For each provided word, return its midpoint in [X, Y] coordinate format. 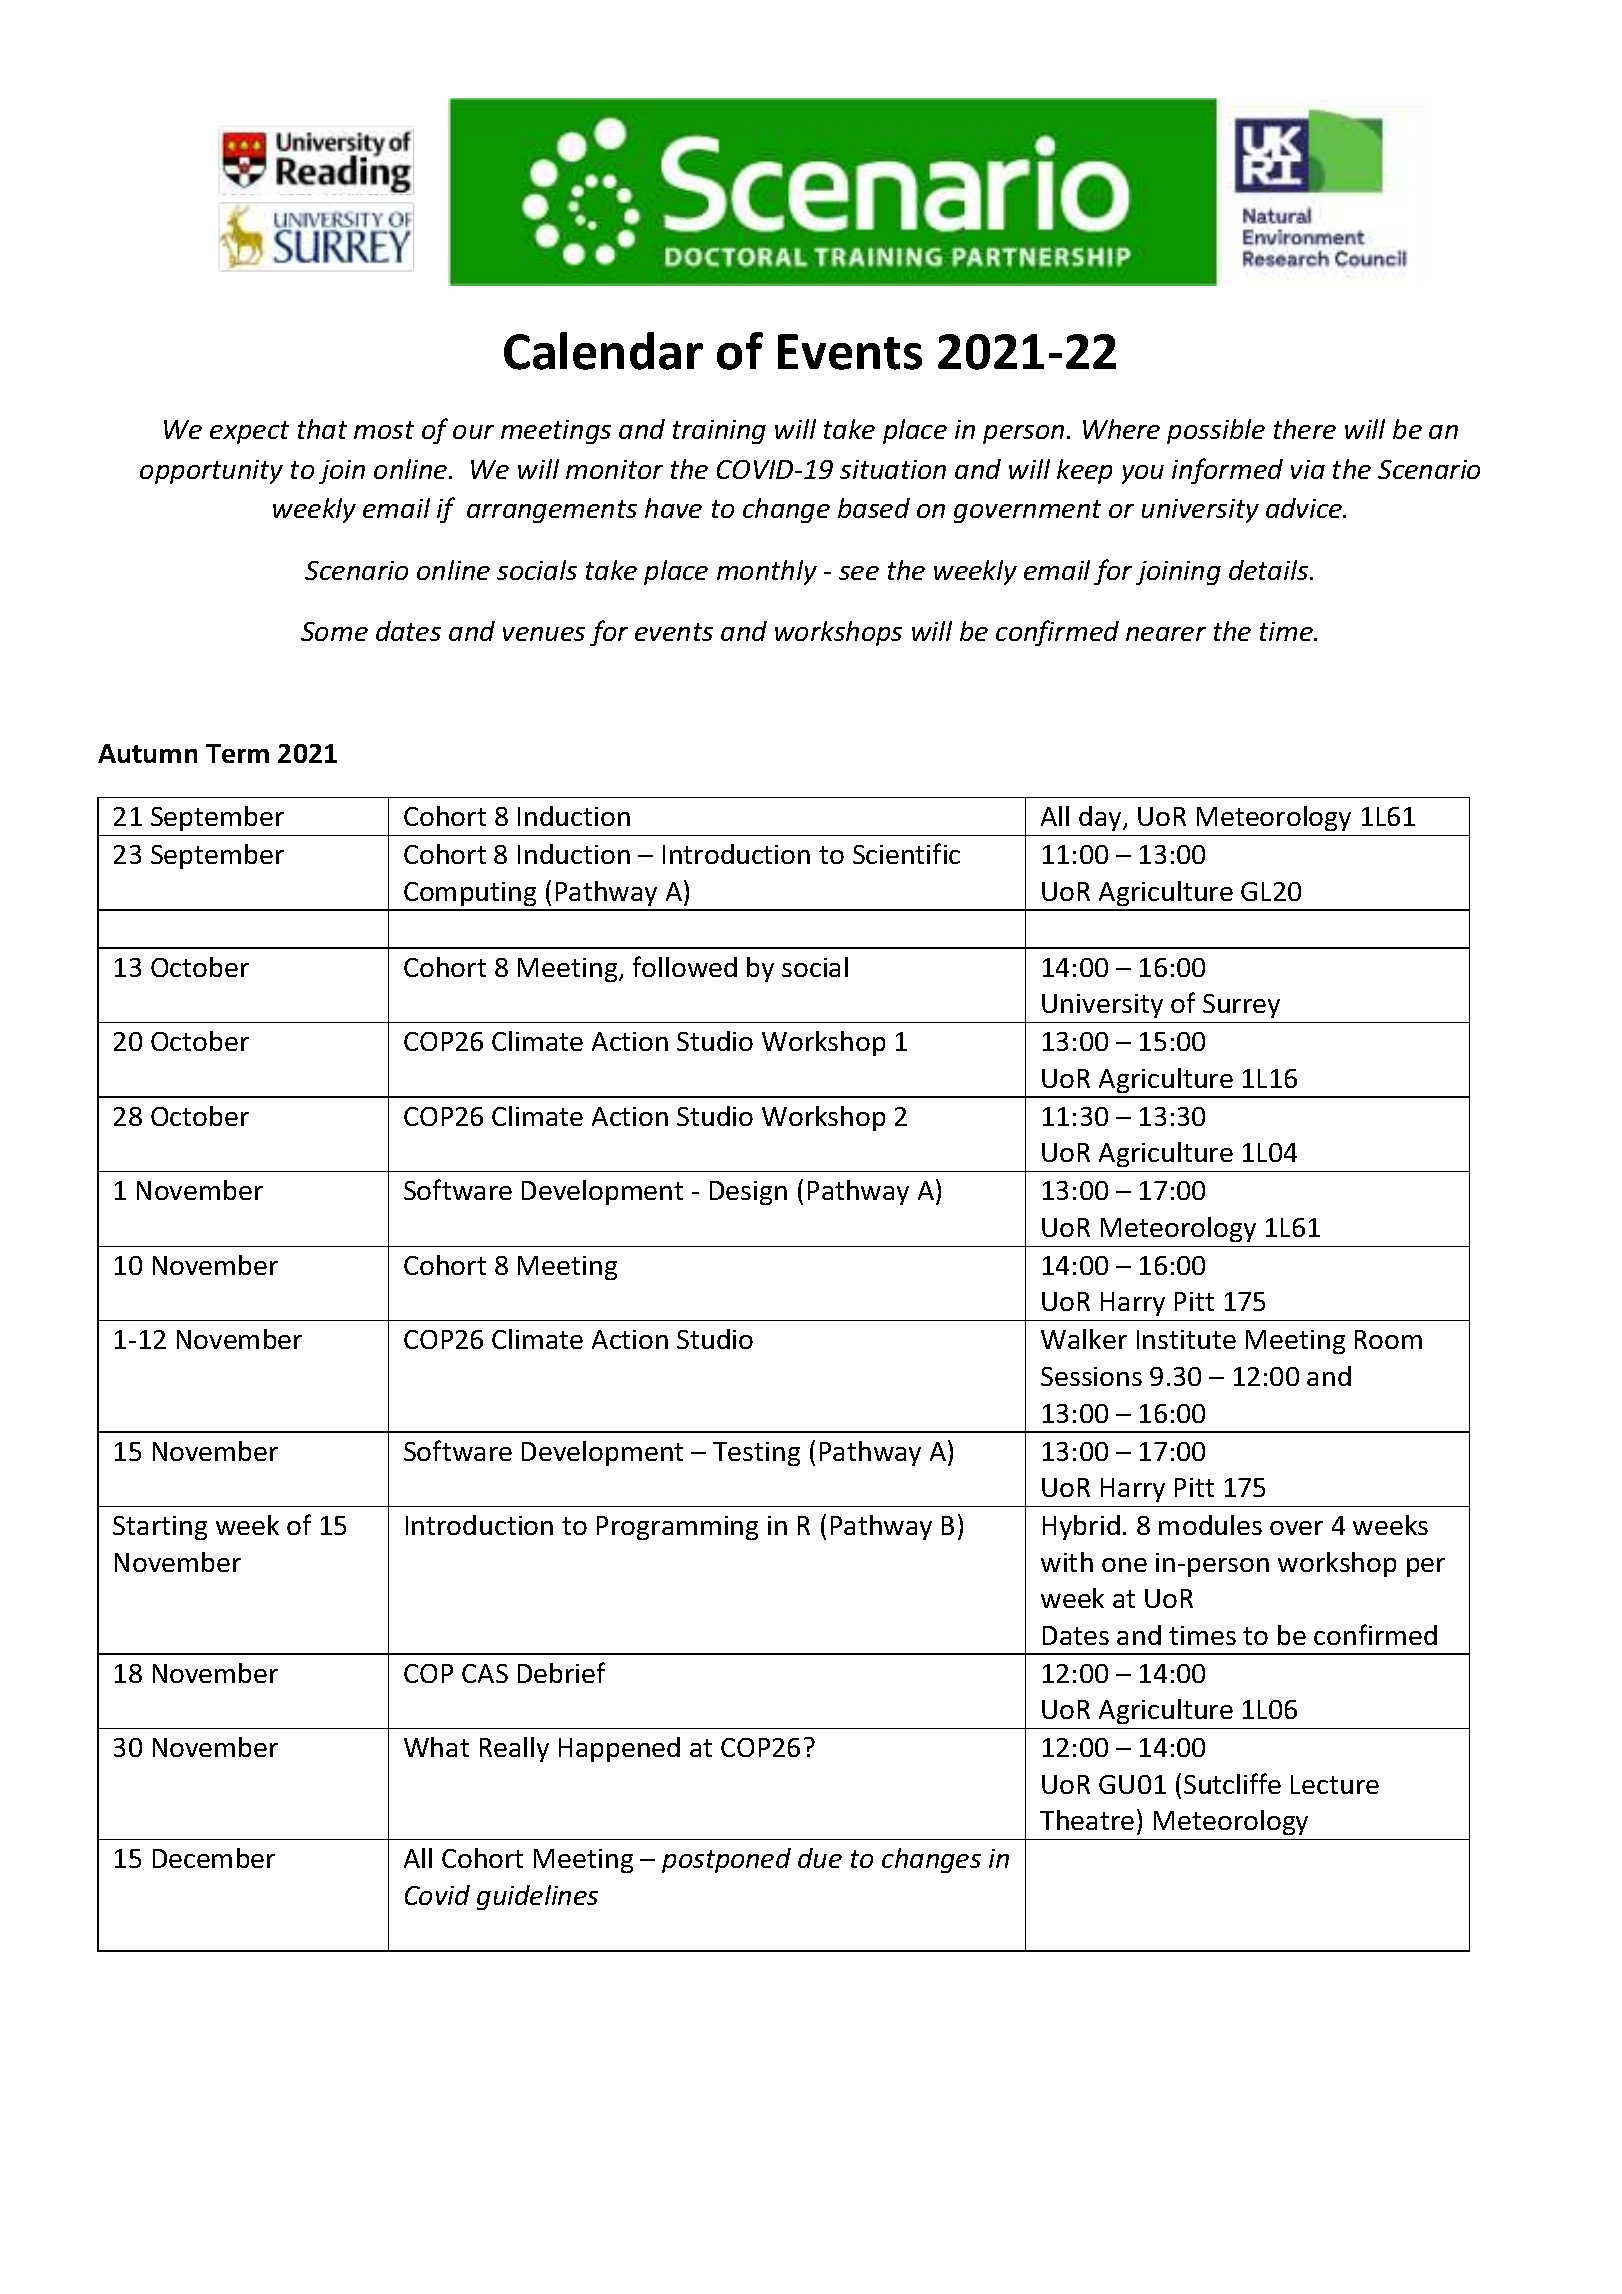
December [214, 1858]
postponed [726, 1860]
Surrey [1241, 1006]
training [719, 432]
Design [748, 1193]
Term [237, 753]
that [322, 429]
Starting [160, 1528]
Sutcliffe [1232, 1783]
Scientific [906, 853]
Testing [756, 1454]
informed [1227, 471]
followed [685, 966]
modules [1210, 1525]
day [1101, 818]
